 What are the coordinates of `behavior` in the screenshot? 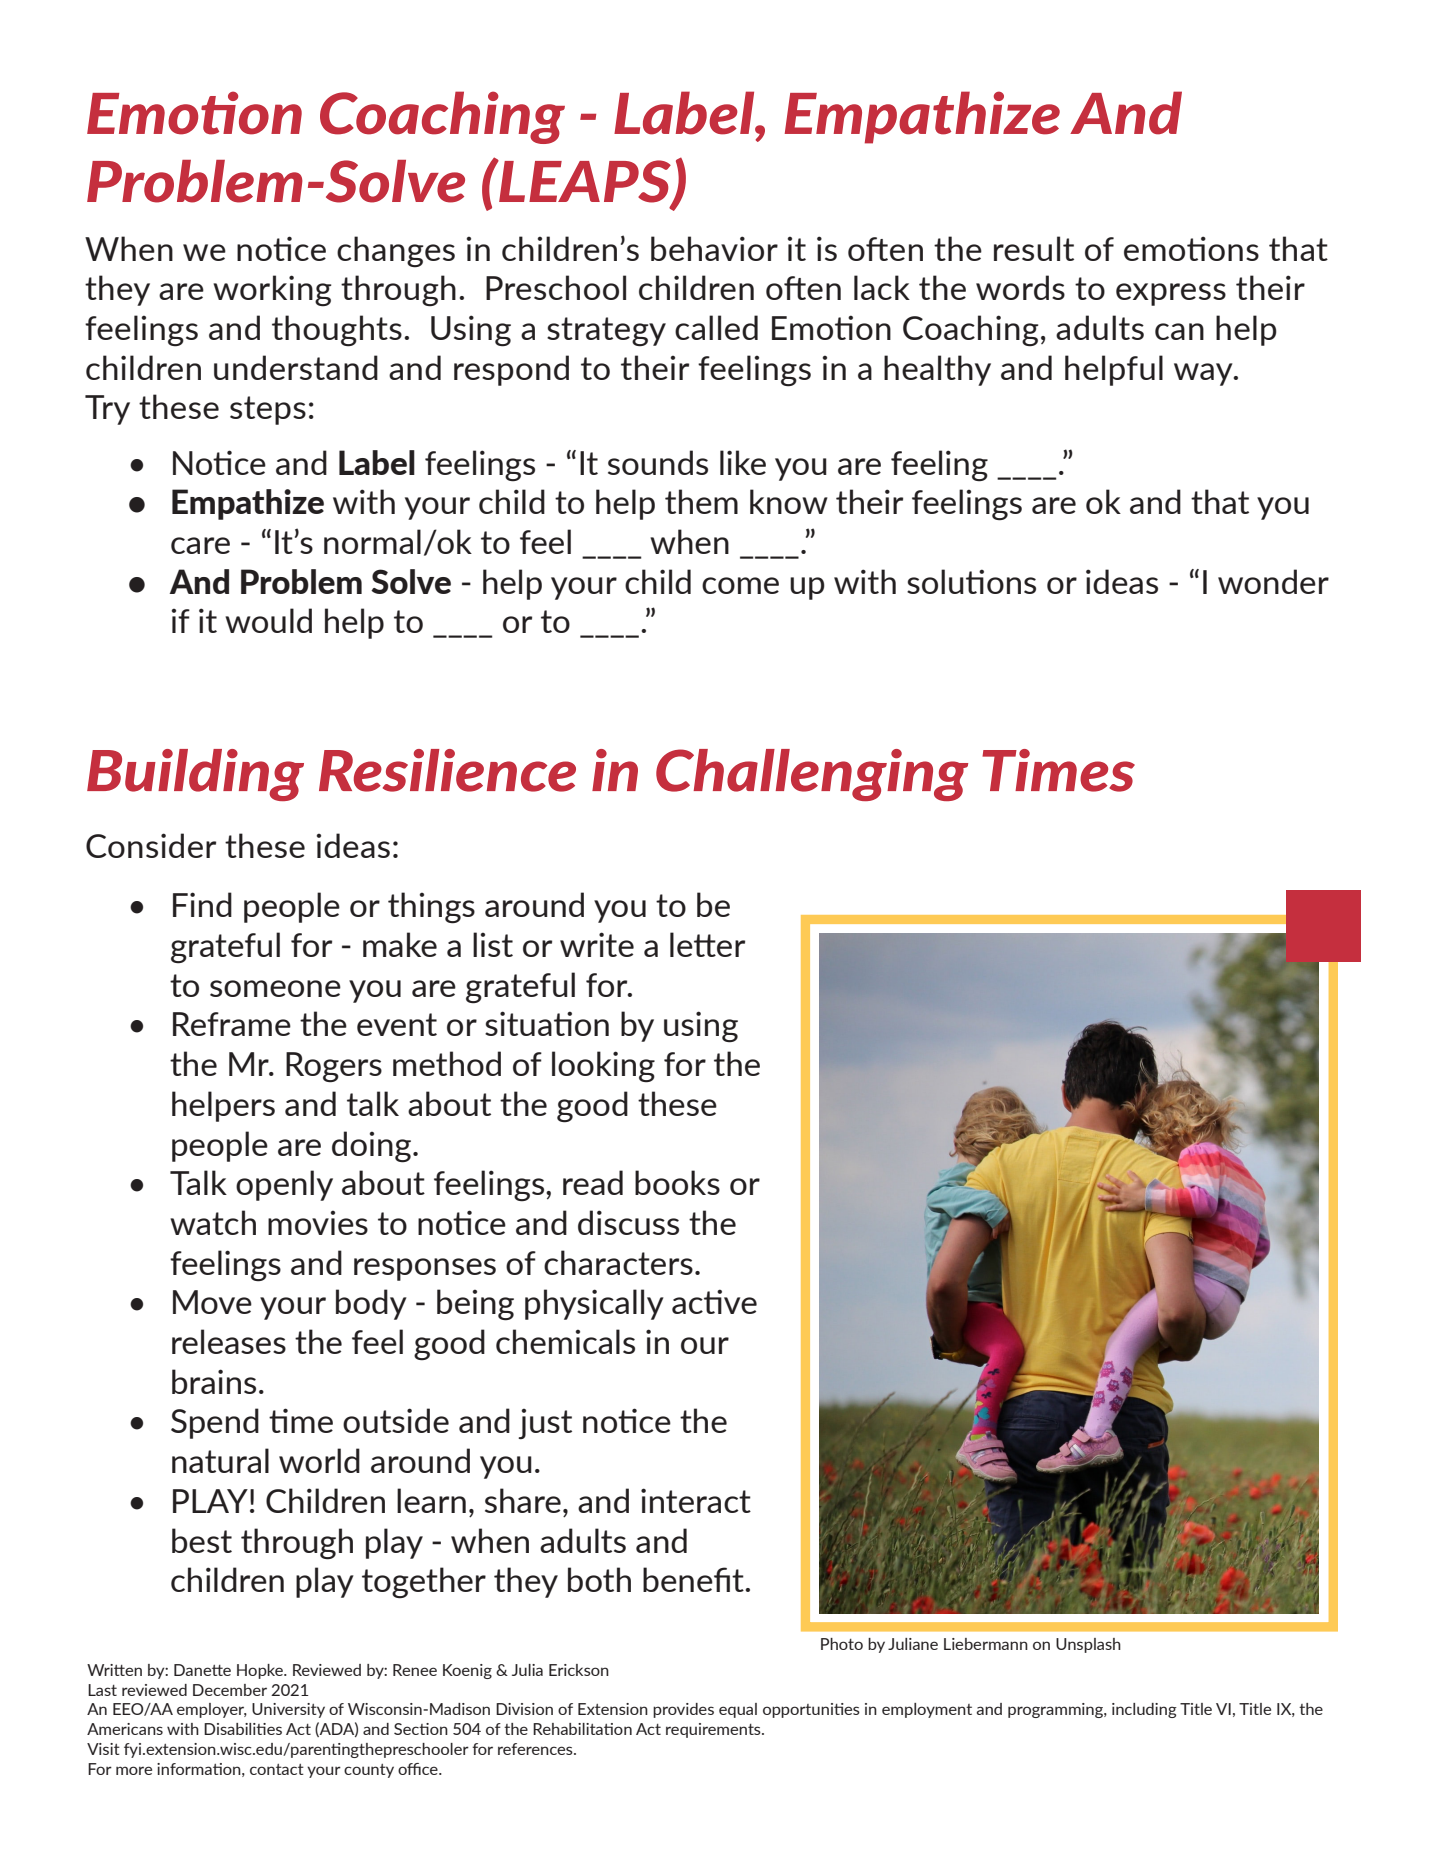 It's located at (714, 248).
